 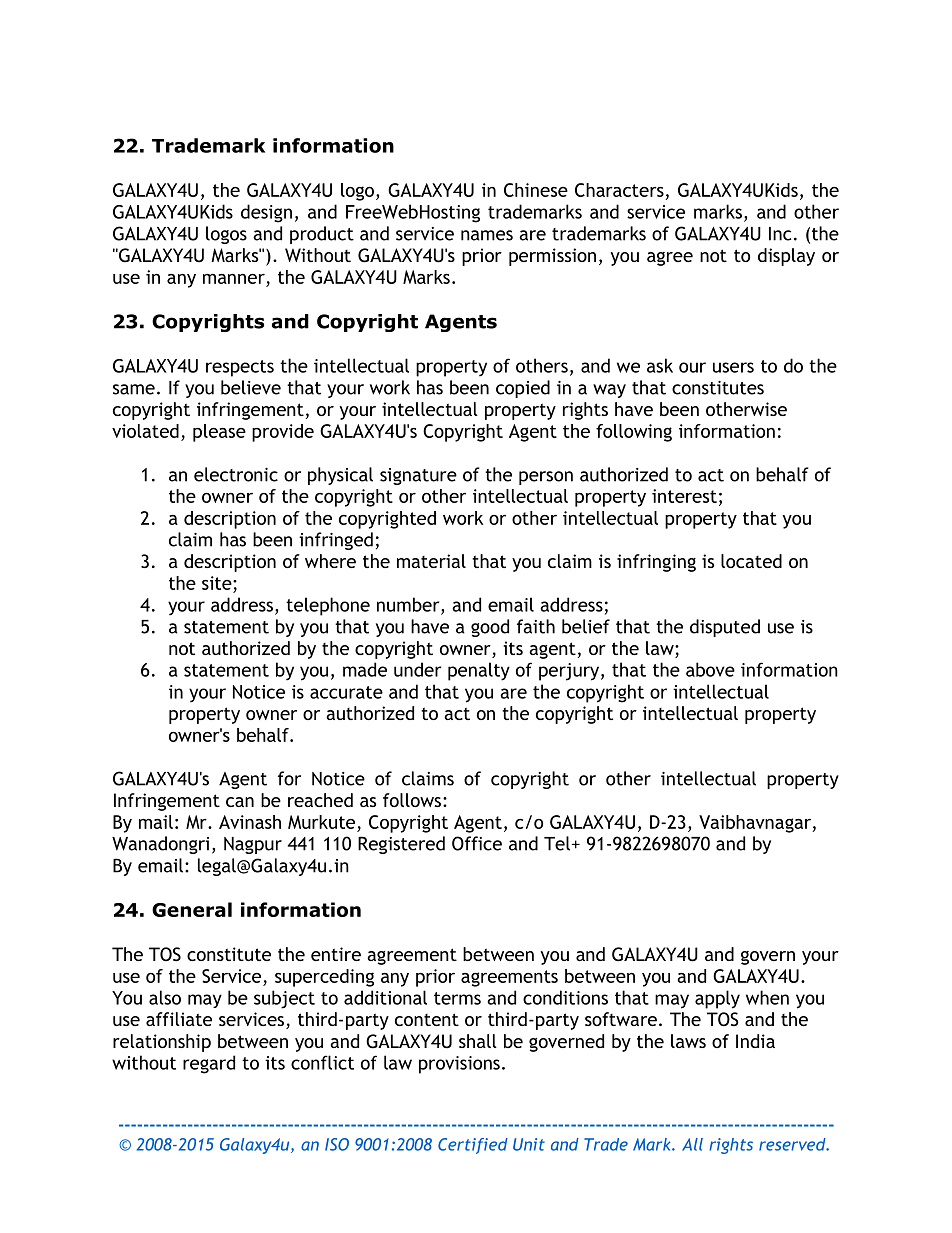 What do you see at coordinates (266, 213) in the screenshot?
I see `design` at bounding box center [266, 213].
